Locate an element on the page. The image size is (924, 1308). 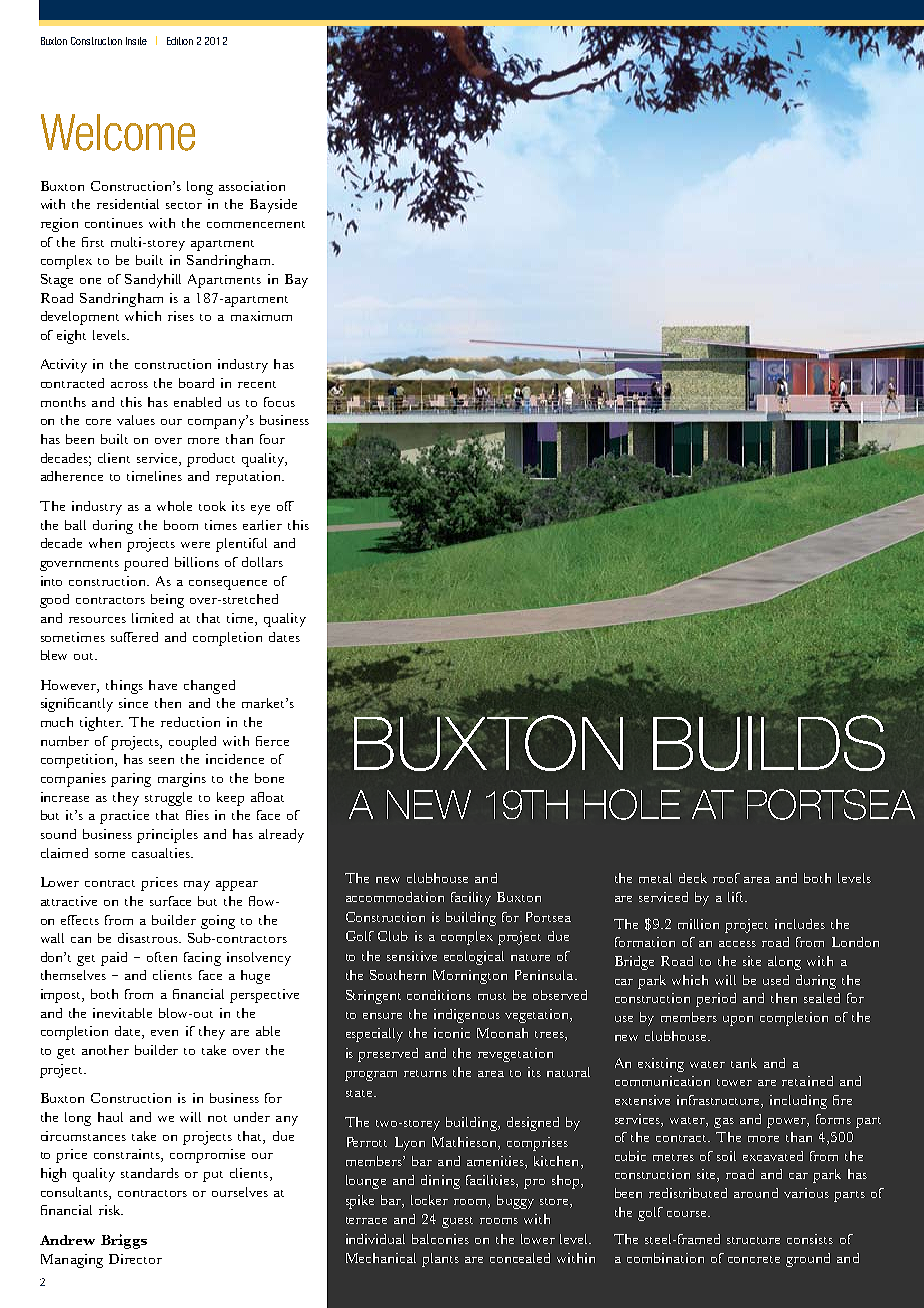
Bayside is located at coordinates (273, 206).
